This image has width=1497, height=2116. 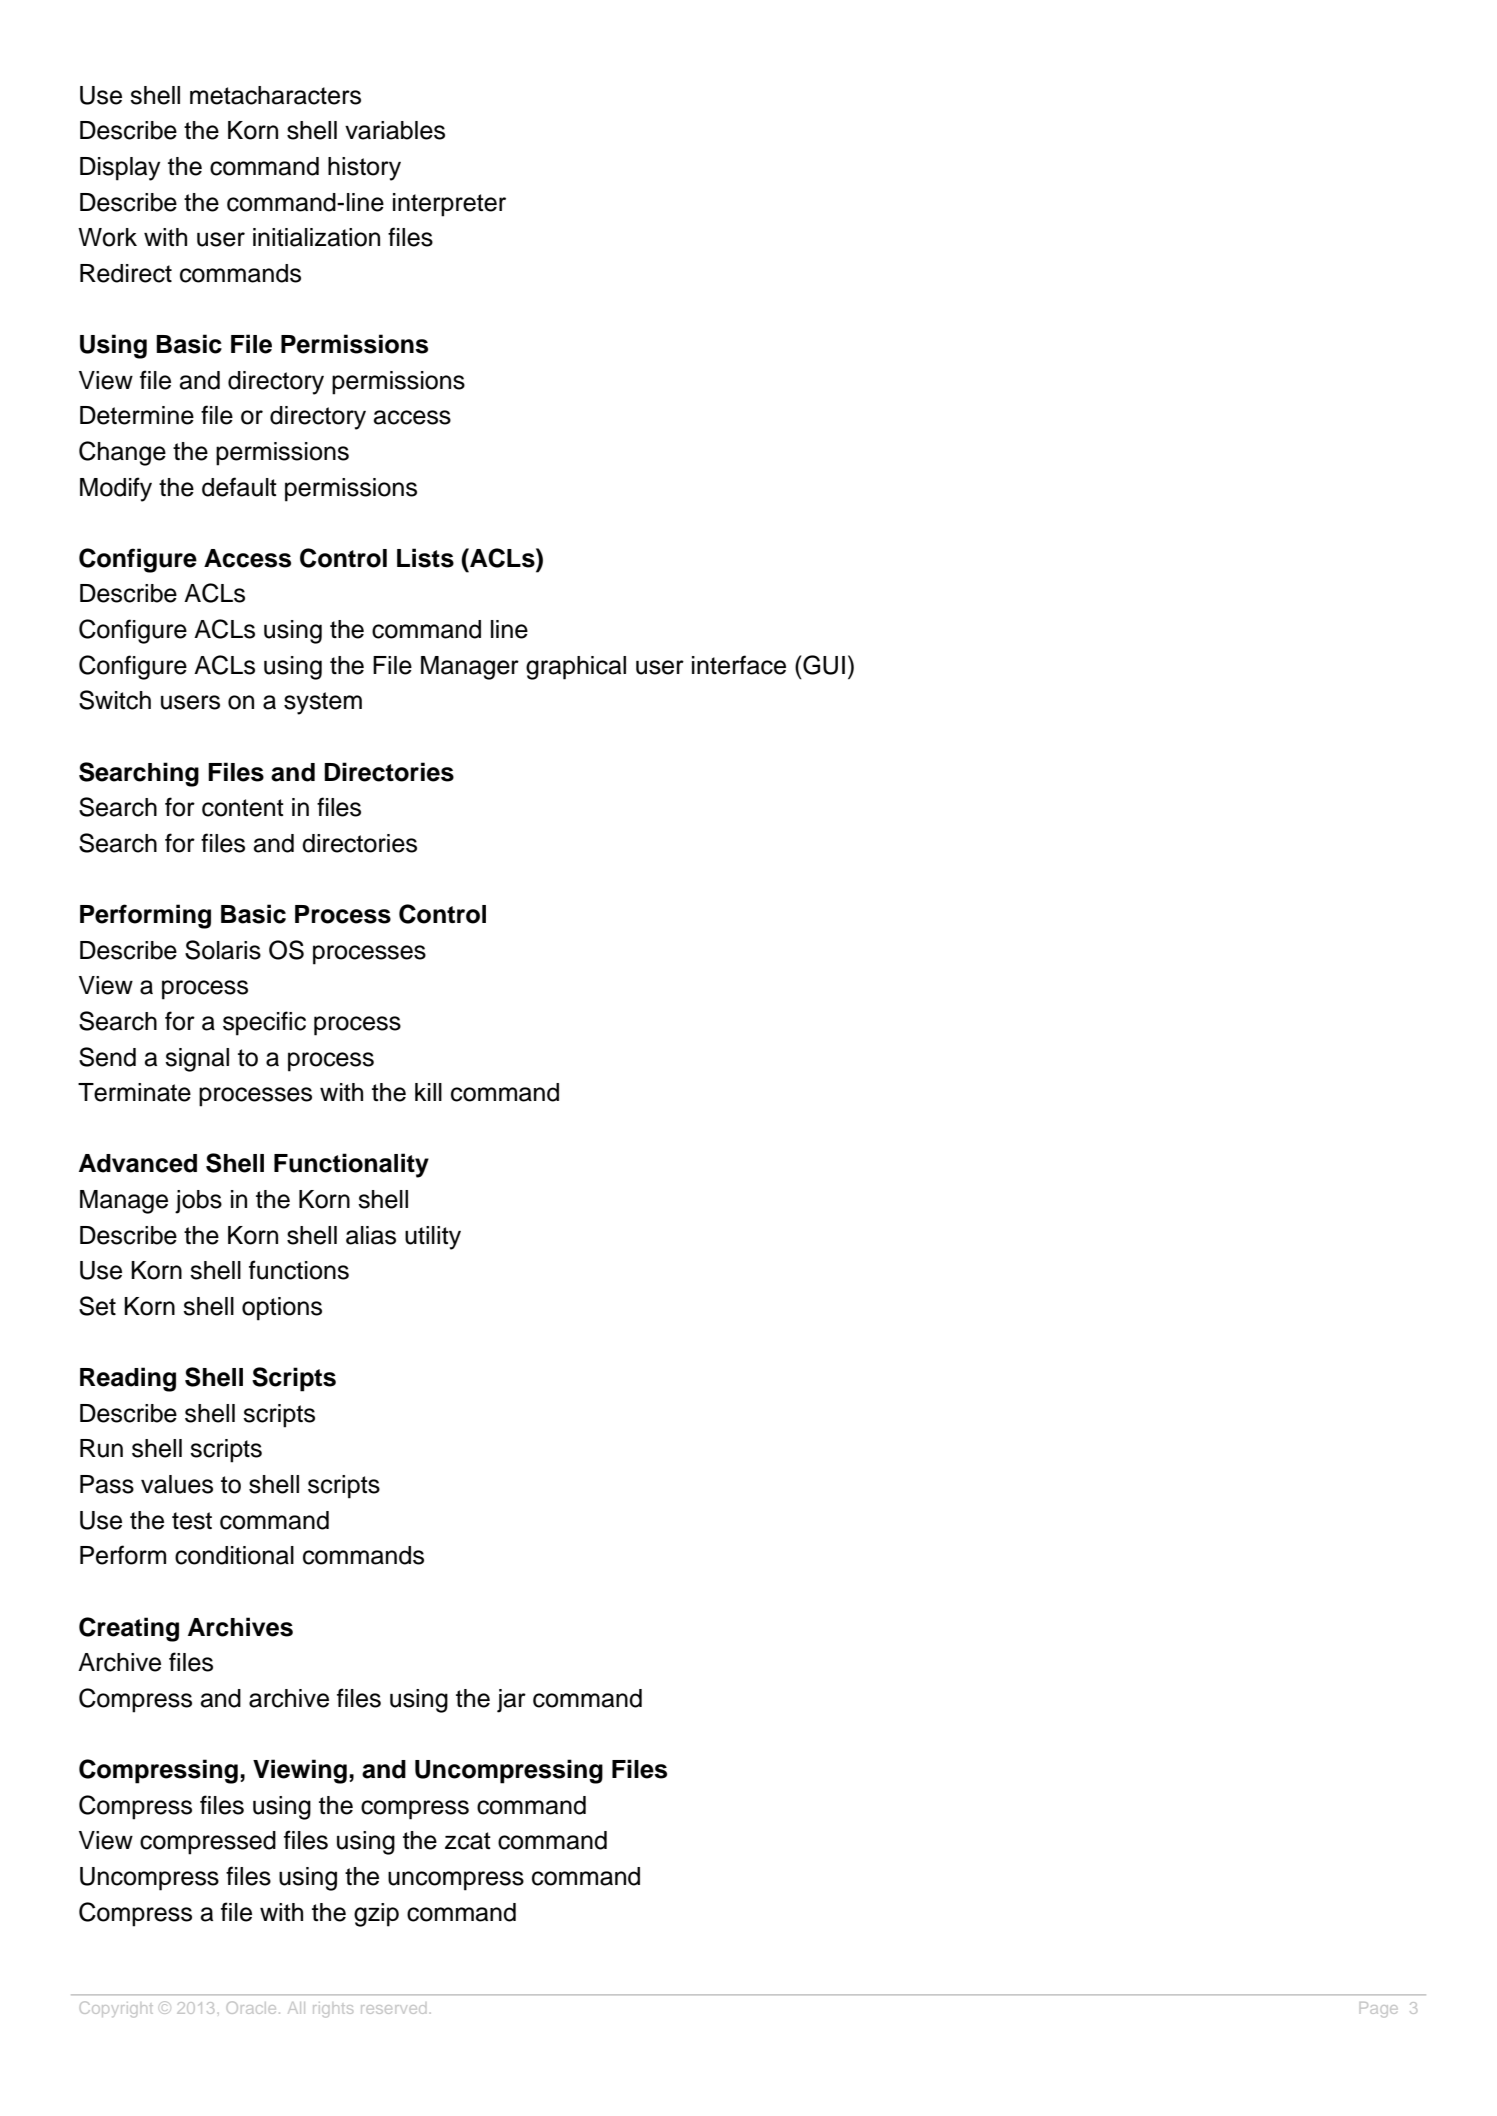 What do you see at coordinates (823, 665) in the image?
I see `GUI` at bounding box center [823, 665].
